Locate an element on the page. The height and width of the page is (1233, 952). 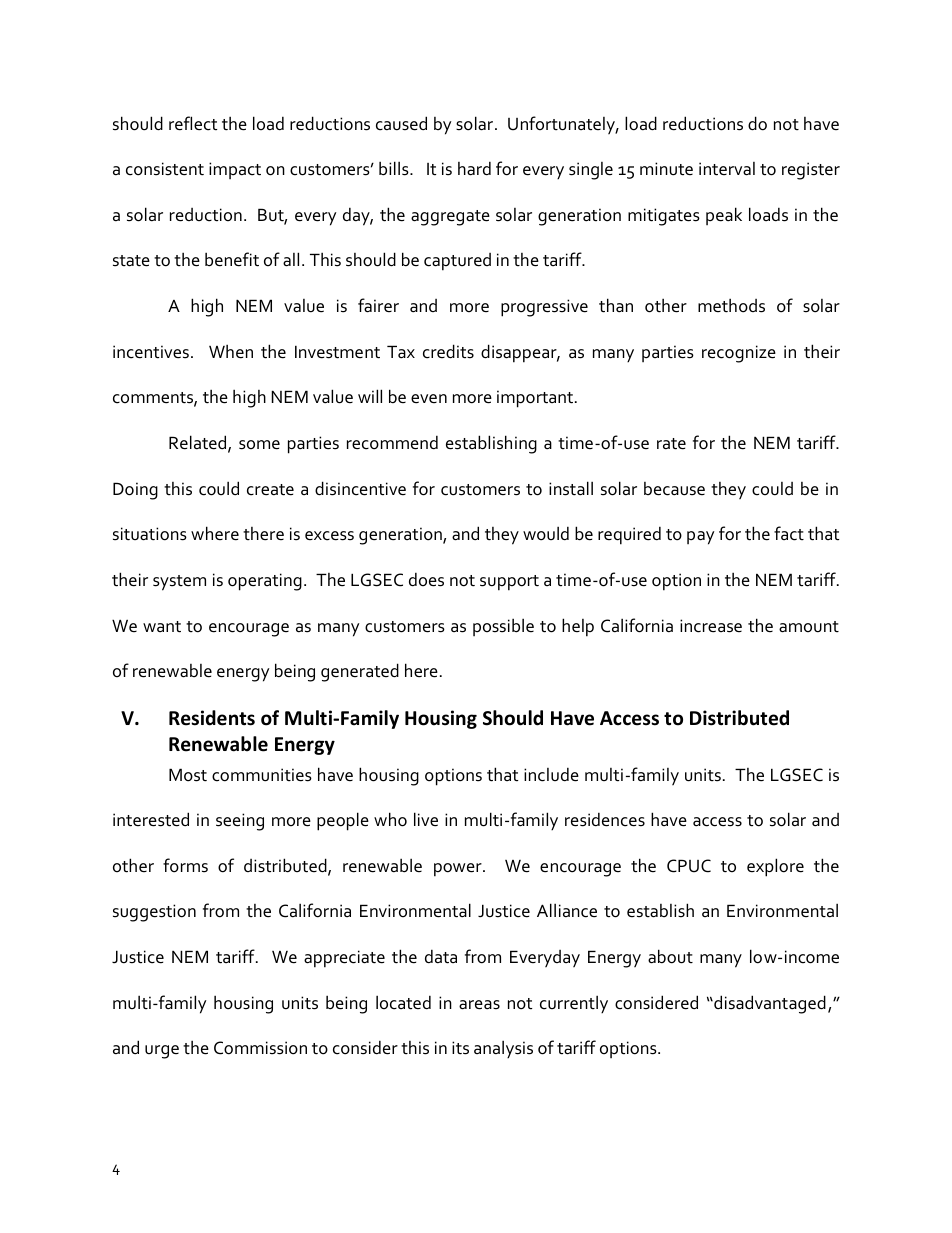
Commission is located at coordinates (260, 1048).
